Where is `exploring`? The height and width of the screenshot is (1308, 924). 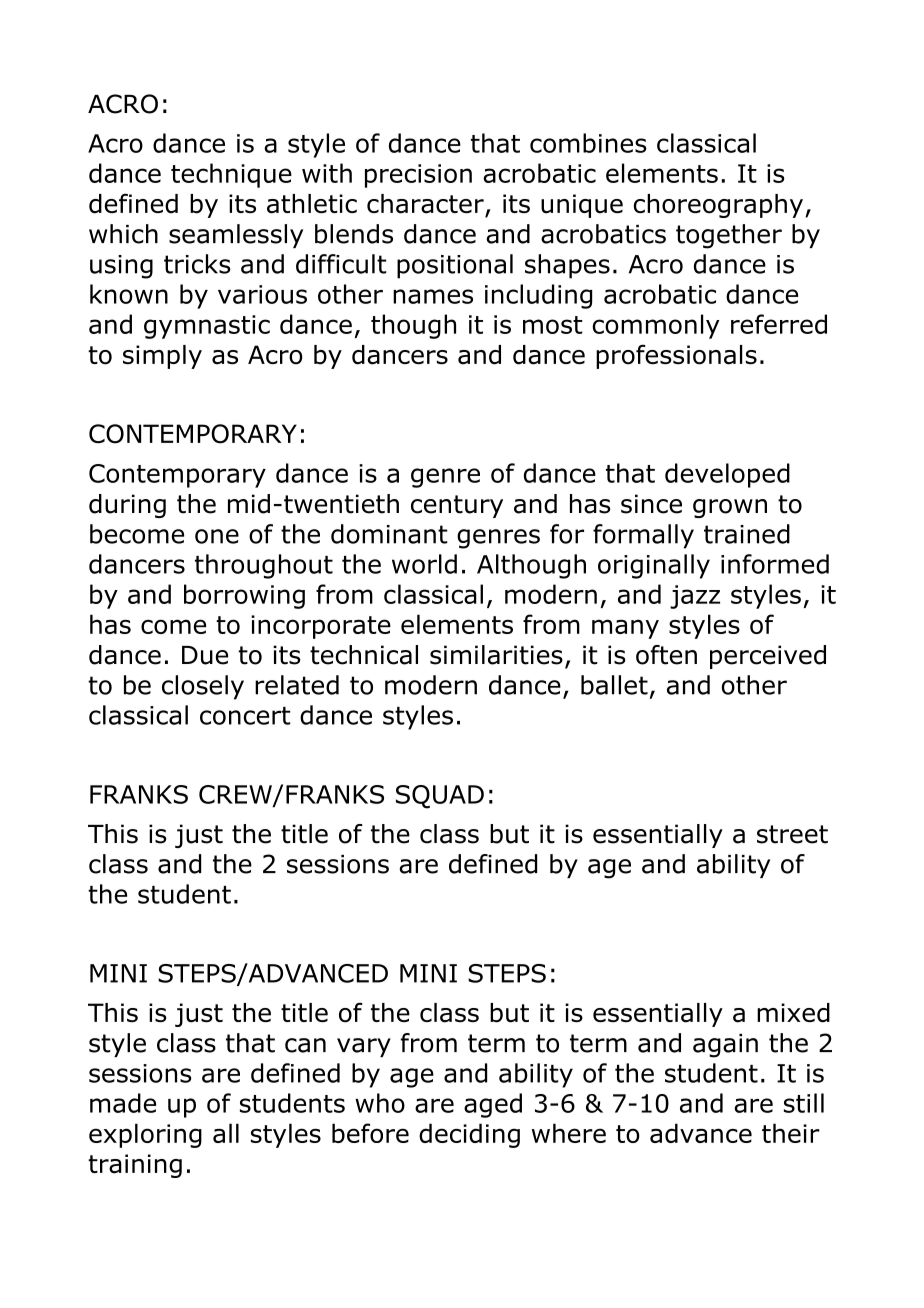
exploring is located at coordinates (145, 1135).
